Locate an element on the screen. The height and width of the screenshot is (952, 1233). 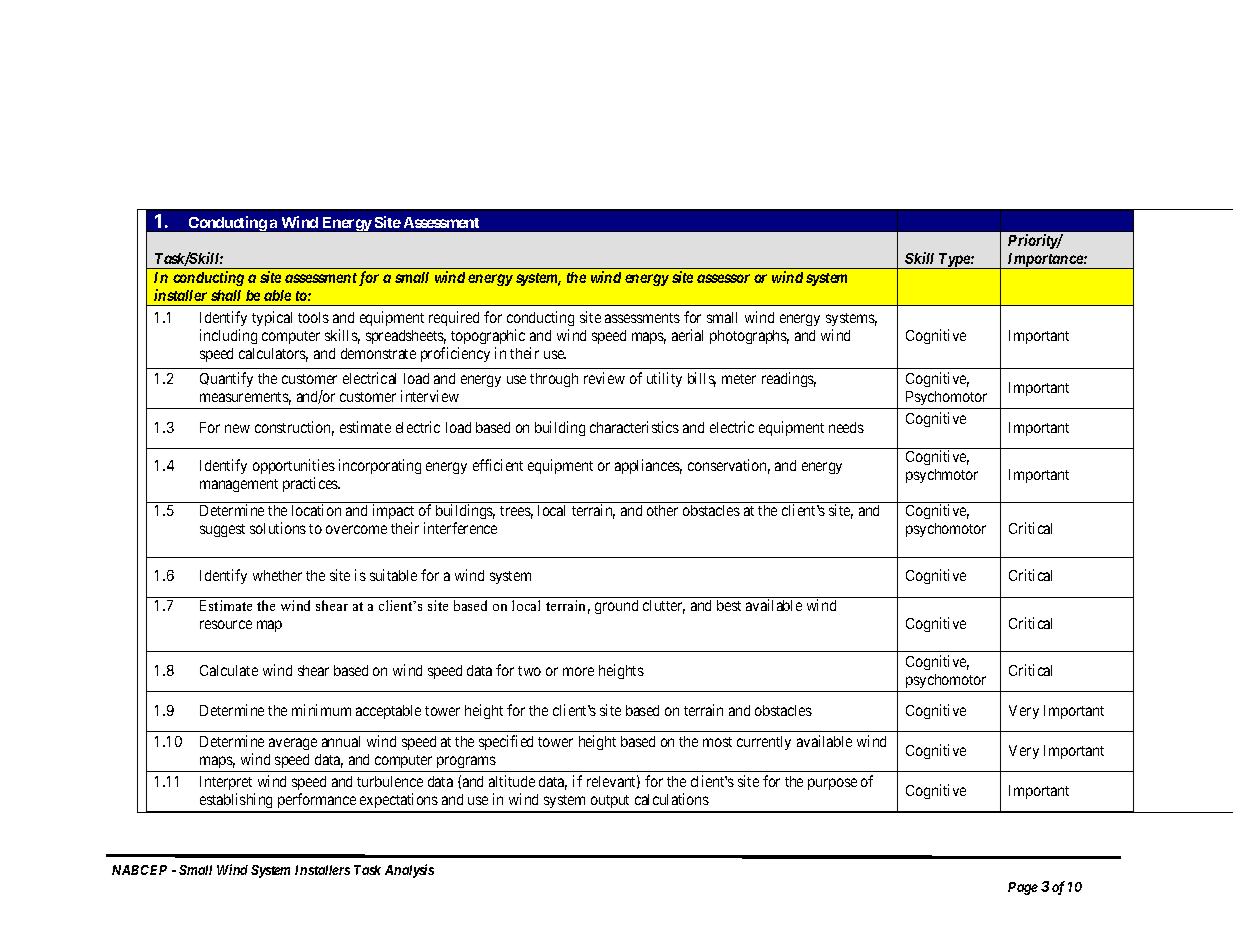
readings is located at coordinates (789, 379).
